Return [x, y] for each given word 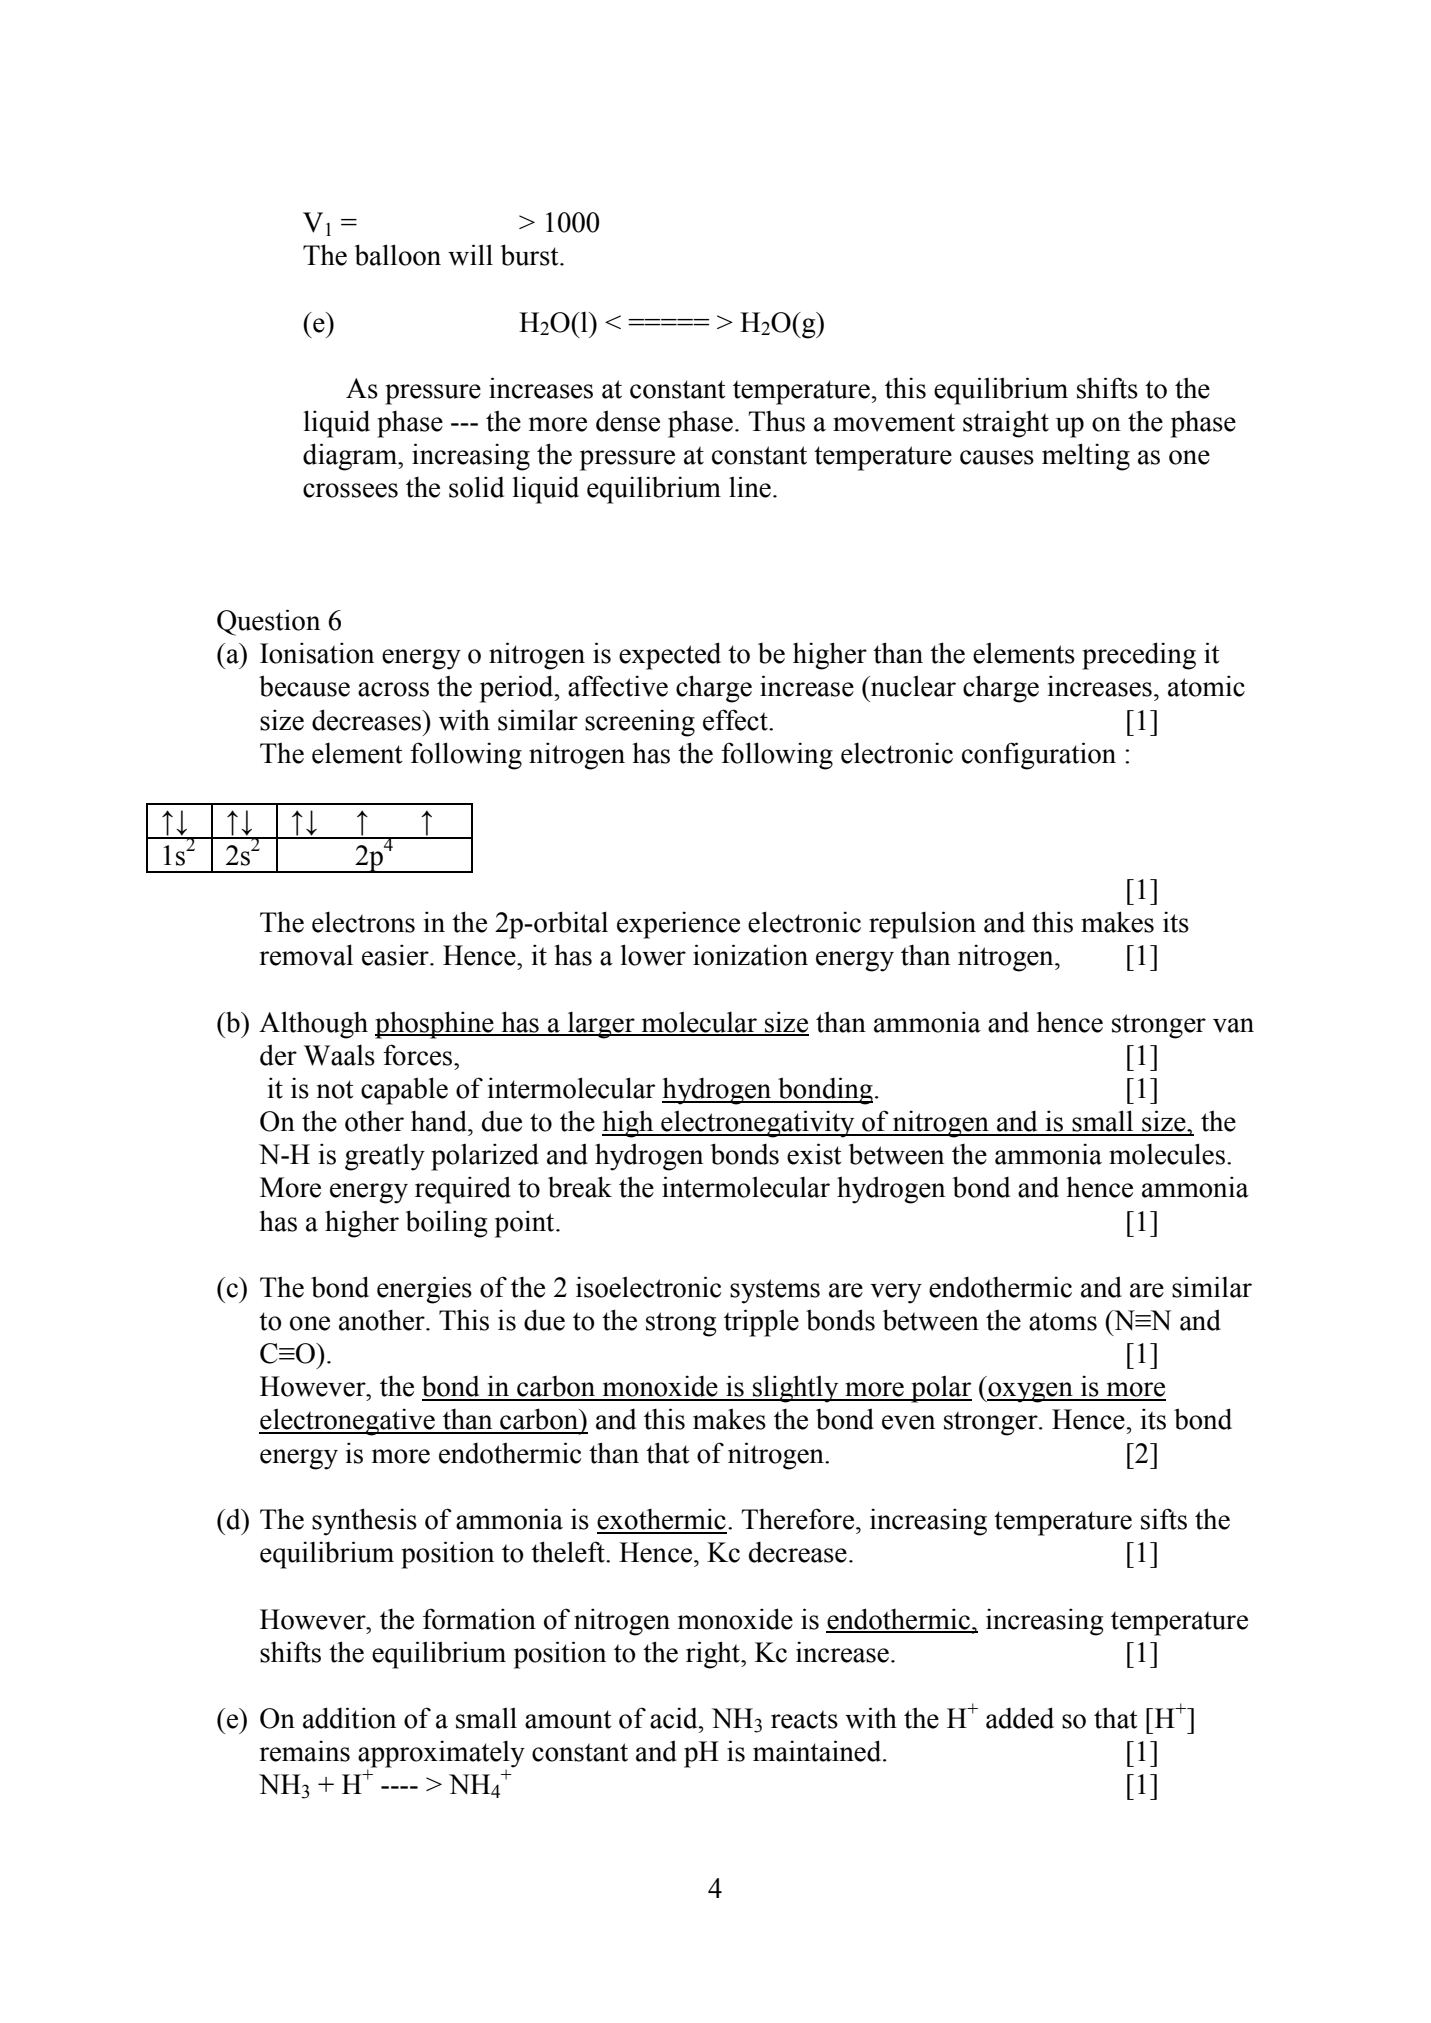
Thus [777, 421]
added [1020, 1718]
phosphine [435, 1025]
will [470, 255]
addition [349, 1718]
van [1233, 1025]
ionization [750, 955]
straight [1006, 424]
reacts [804, 1720]
